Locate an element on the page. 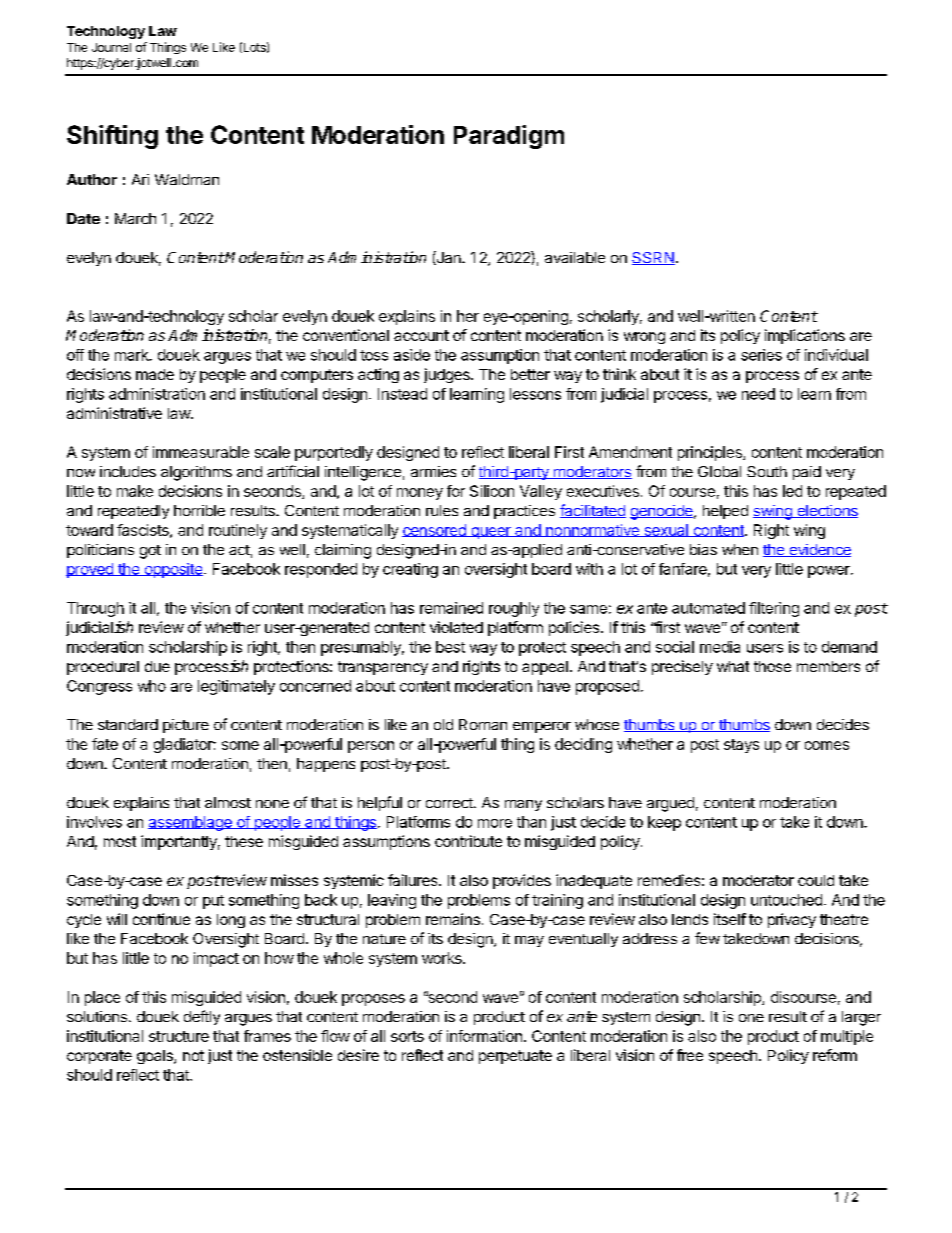 The height and width of the document is (1233, 952). judges is located at coordinates (448, 375).
